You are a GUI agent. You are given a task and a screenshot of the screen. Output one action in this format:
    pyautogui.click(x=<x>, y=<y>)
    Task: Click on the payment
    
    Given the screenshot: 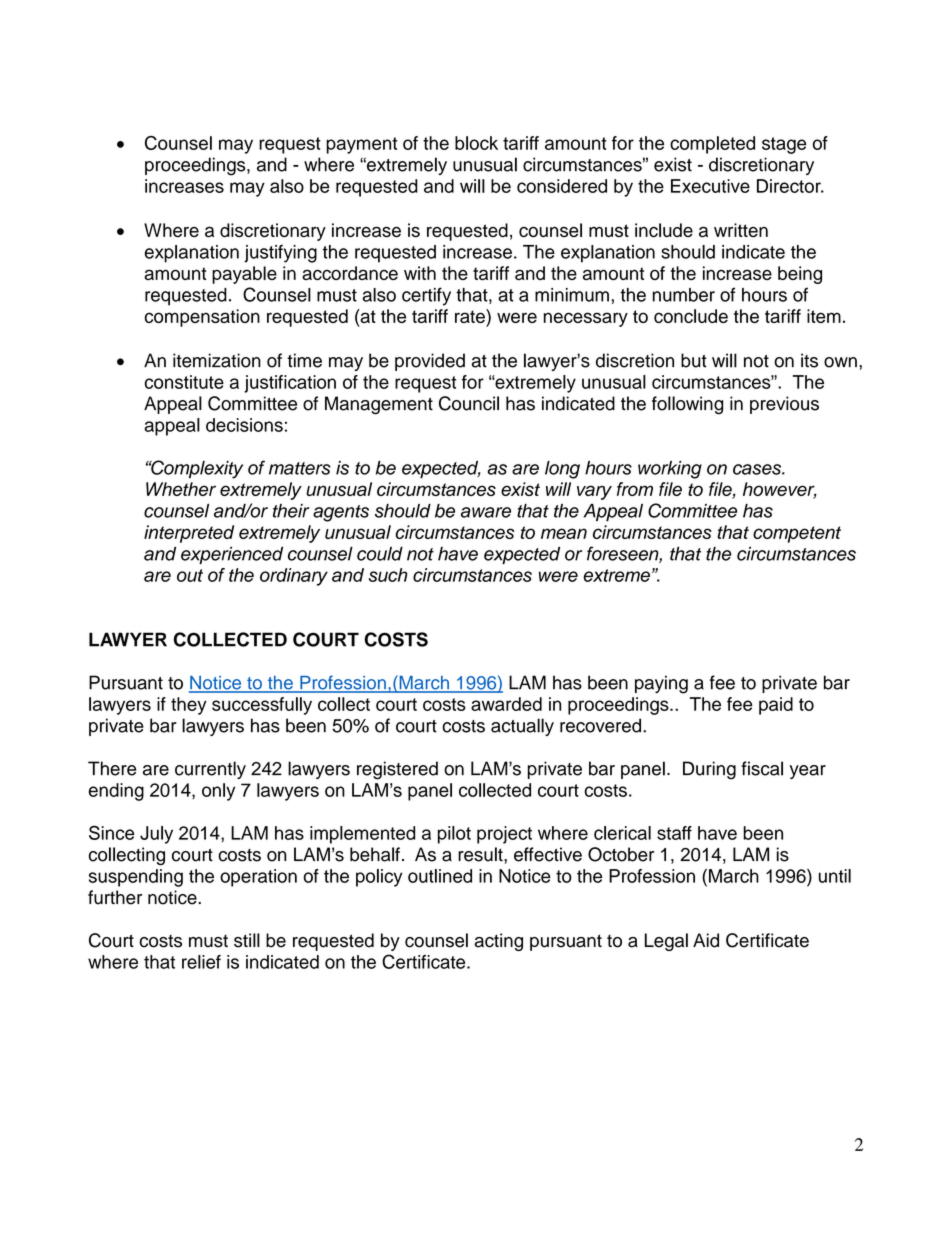 What is the action you would take?
    pyautogui.click(x=361, y=145)
